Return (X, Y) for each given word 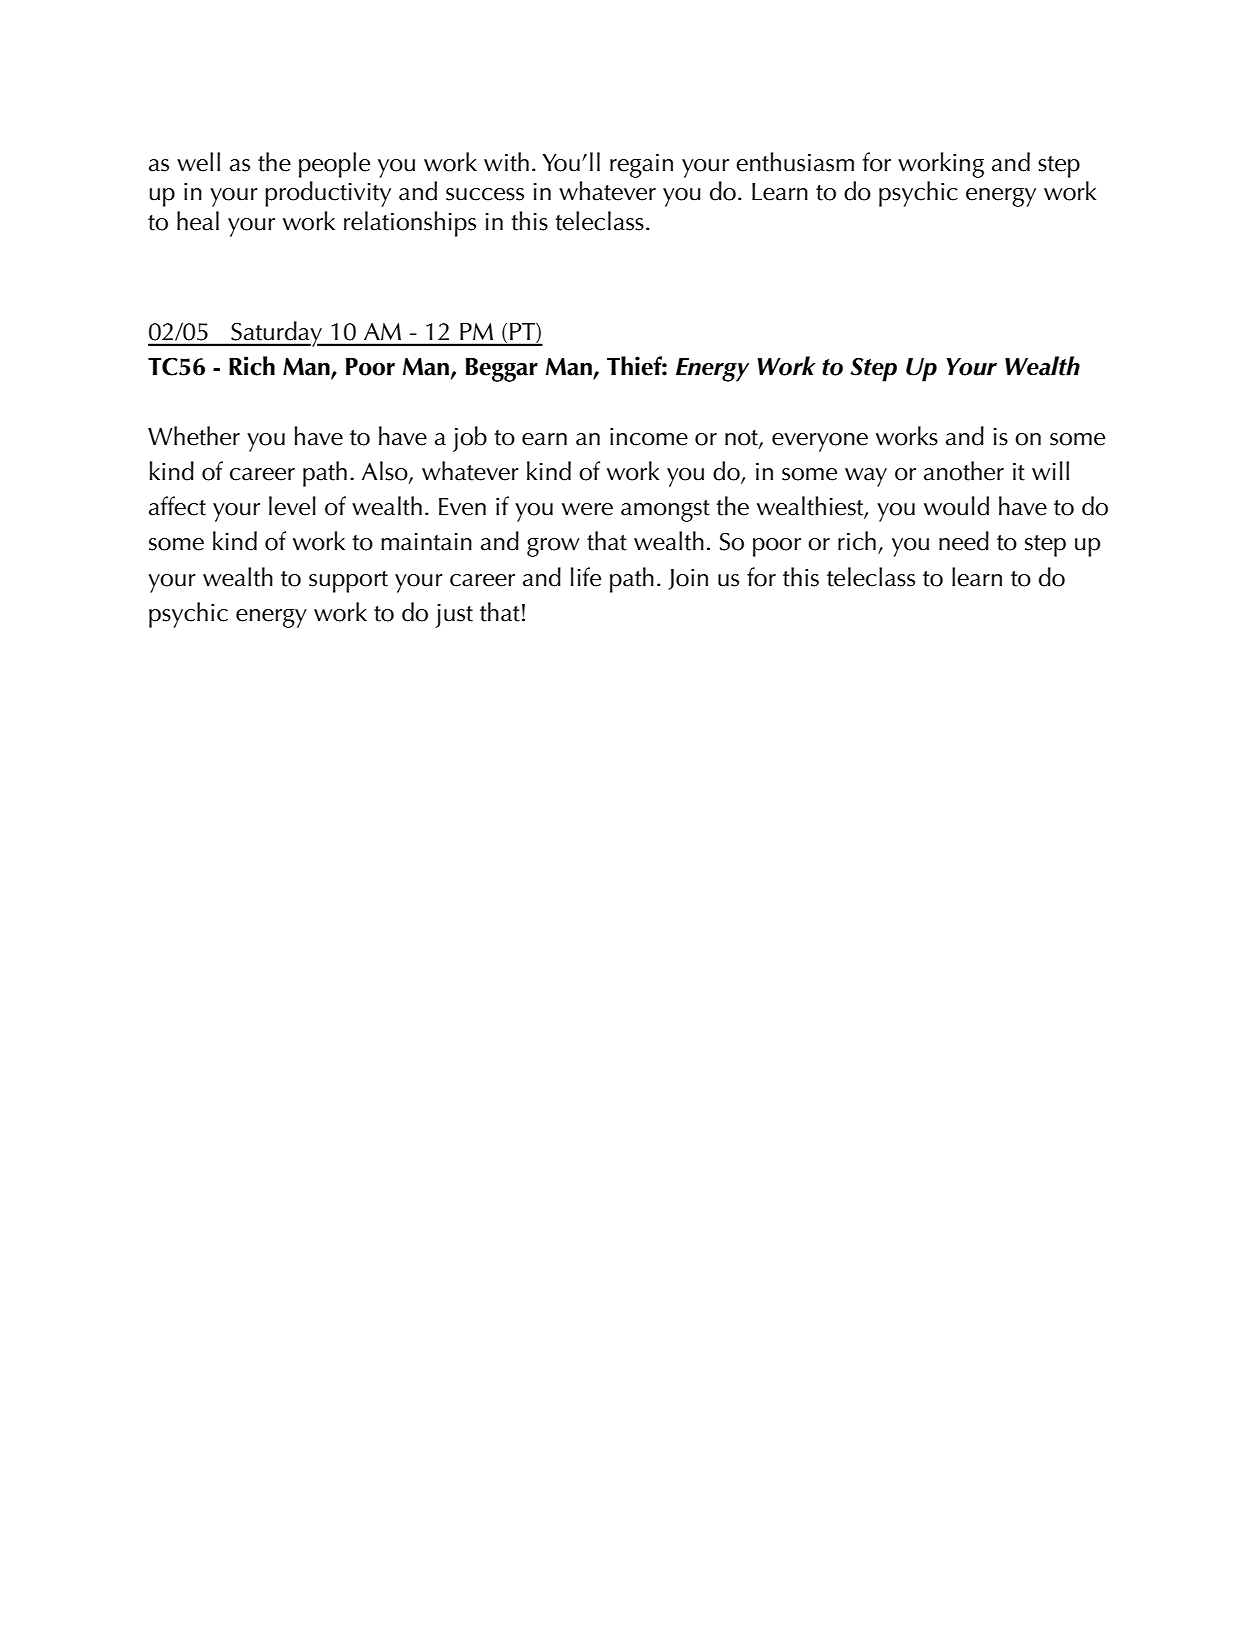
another (964, 471)
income (649, 437)
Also (386, 472)
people (334, 165)
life (586, 577)
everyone (820, 442)
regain (641, 166)
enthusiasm (795, 162)
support (348, 582)
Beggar (502, 370)
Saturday (277, 334)
